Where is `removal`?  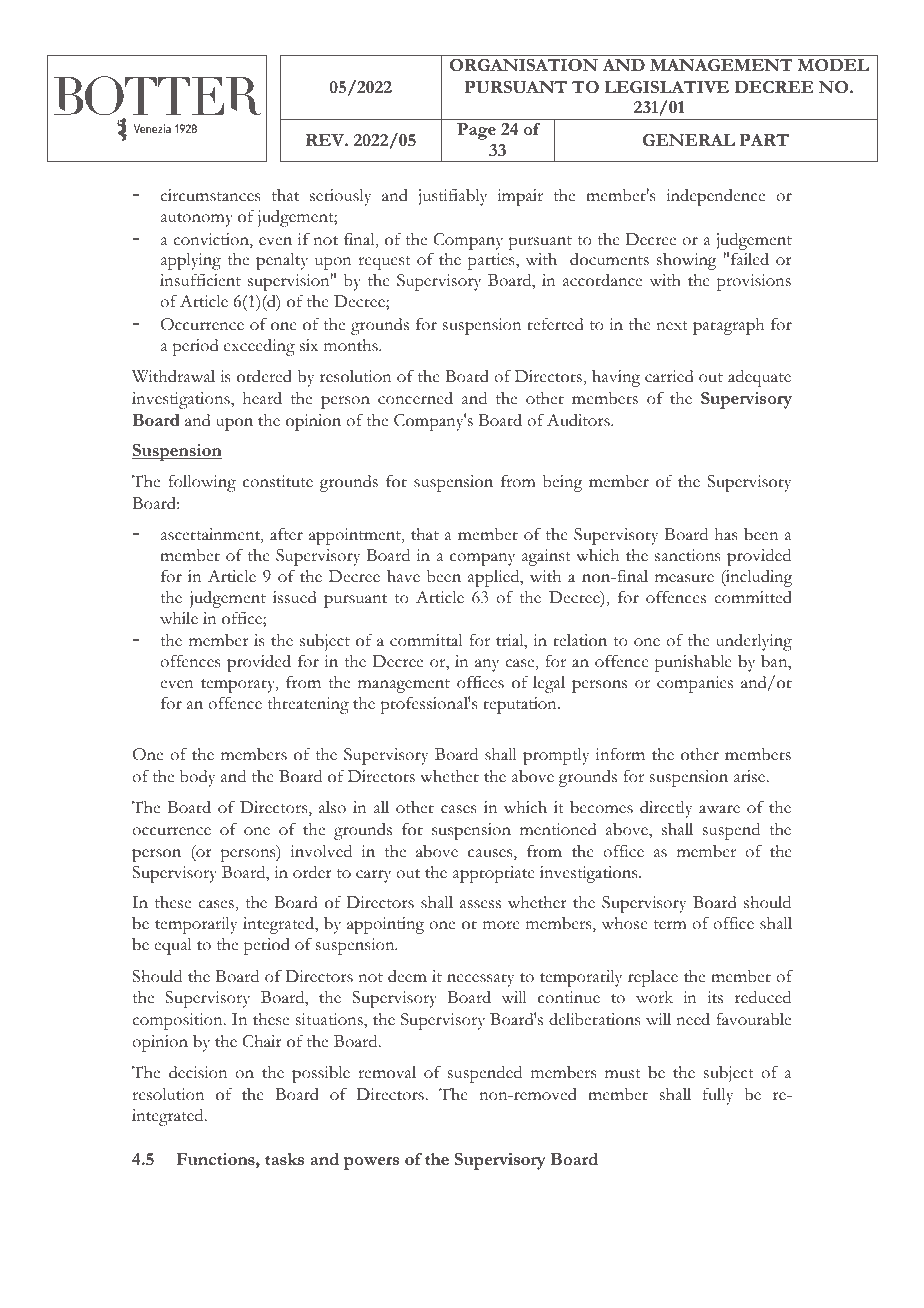 removal is located at coordinates (387, 1072).
